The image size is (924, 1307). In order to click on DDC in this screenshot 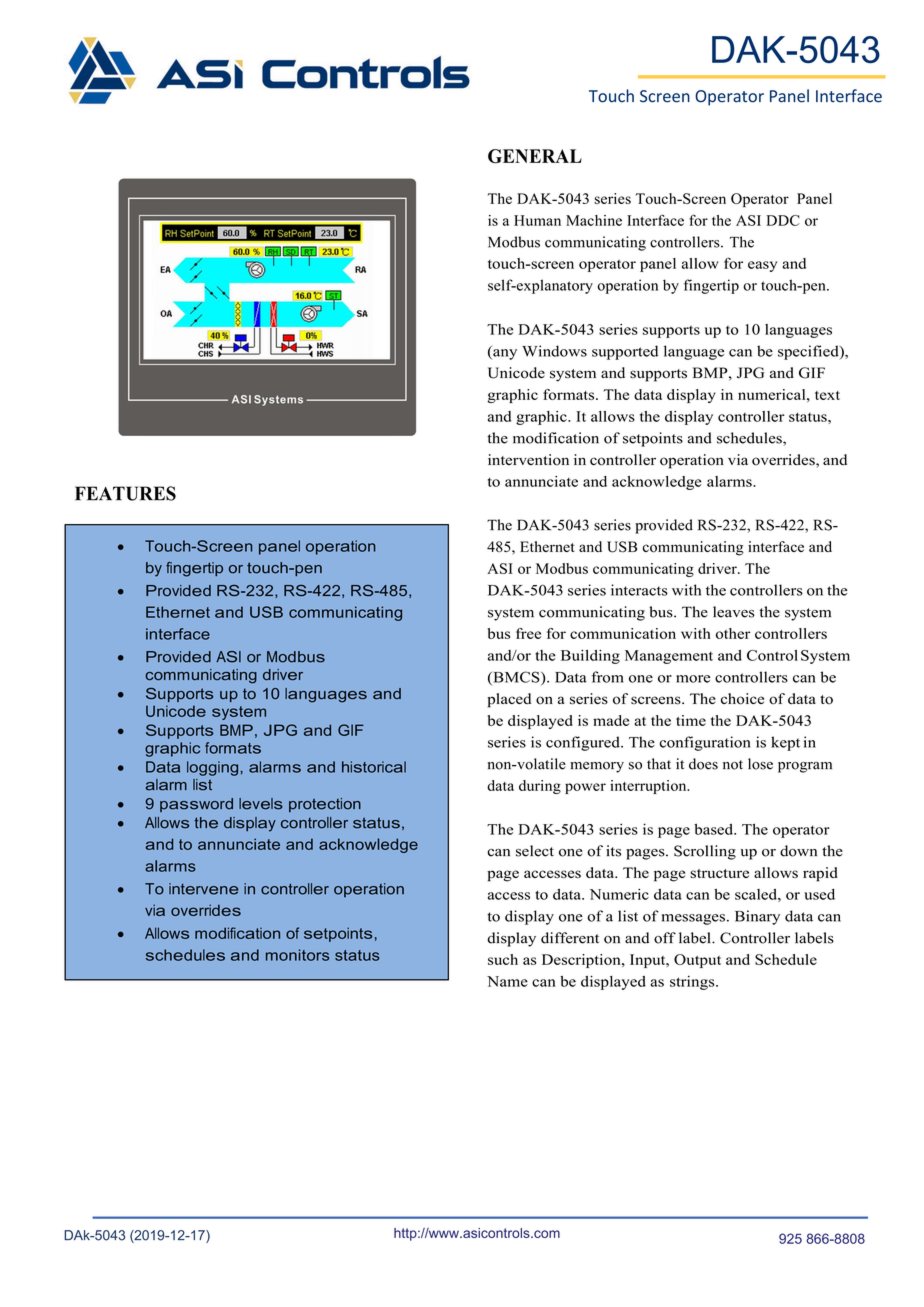, I will do `click(783, 220)`.
